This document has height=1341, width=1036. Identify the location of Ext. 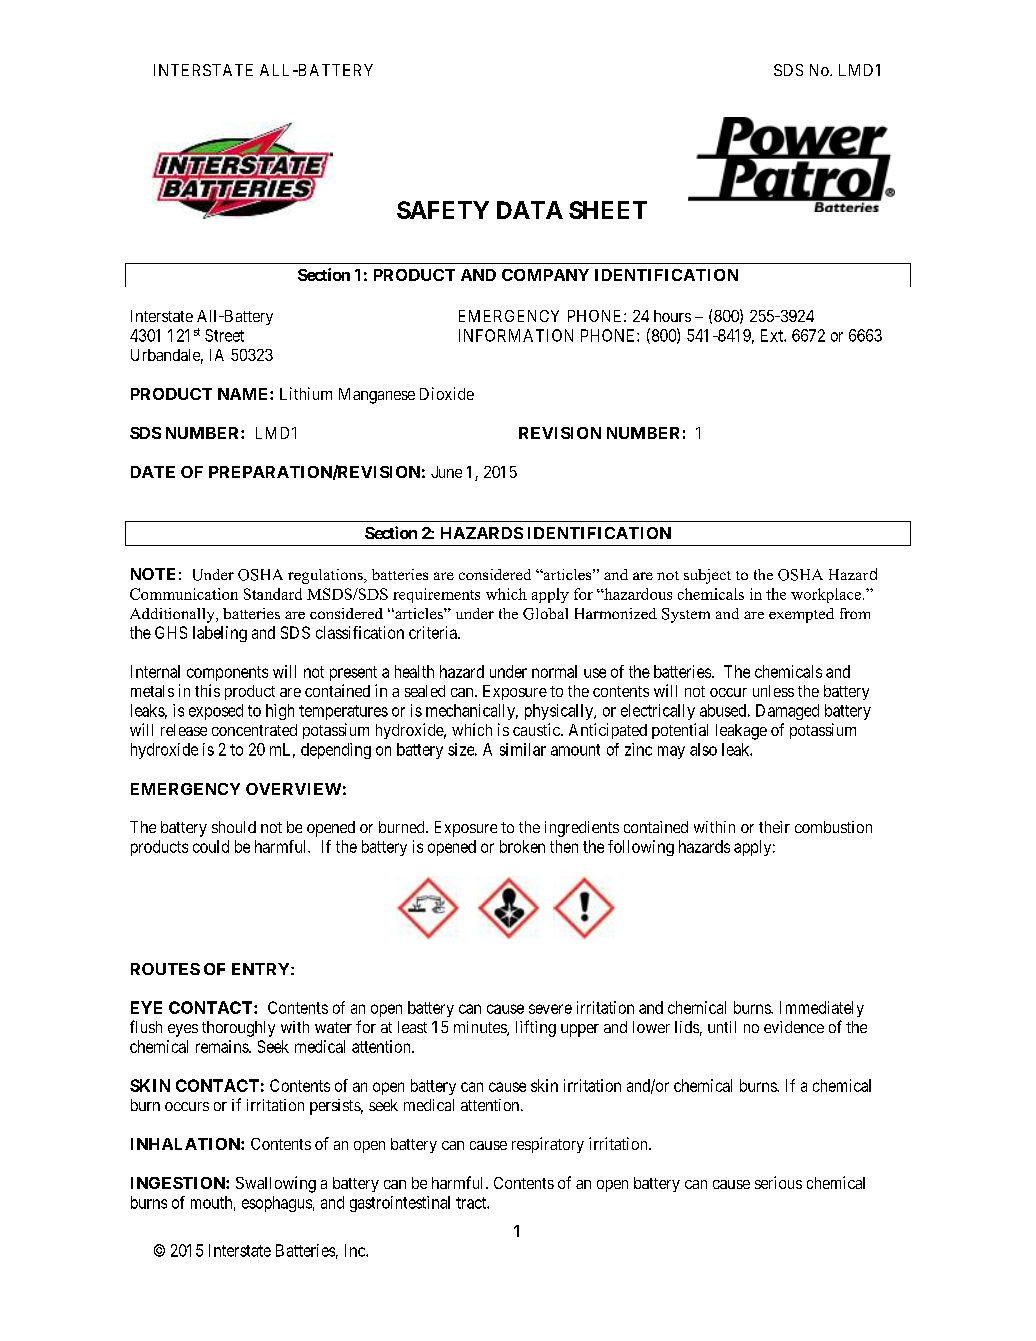
(773, 335).
